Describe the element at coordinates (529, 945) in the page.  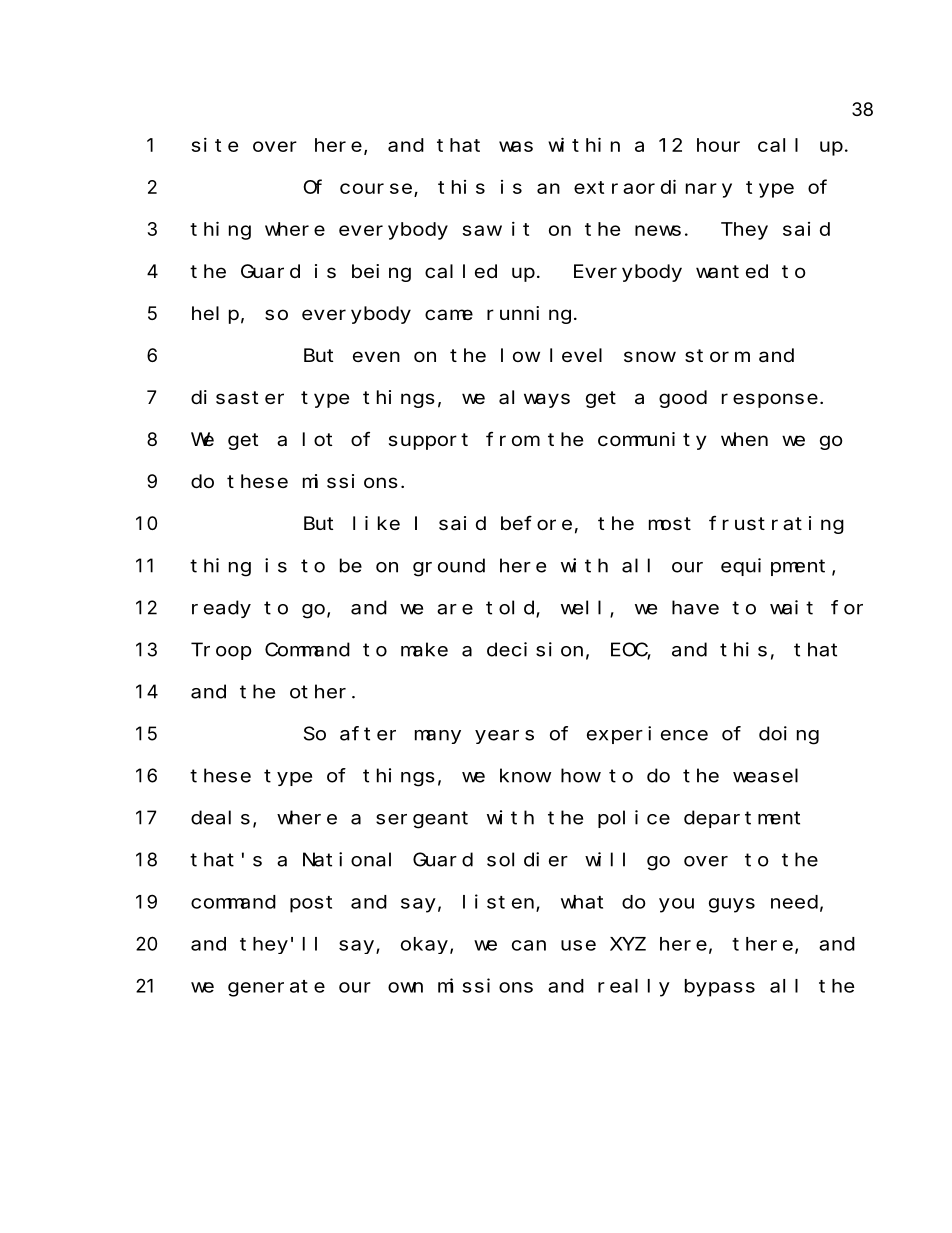
I see `can` at that location.
